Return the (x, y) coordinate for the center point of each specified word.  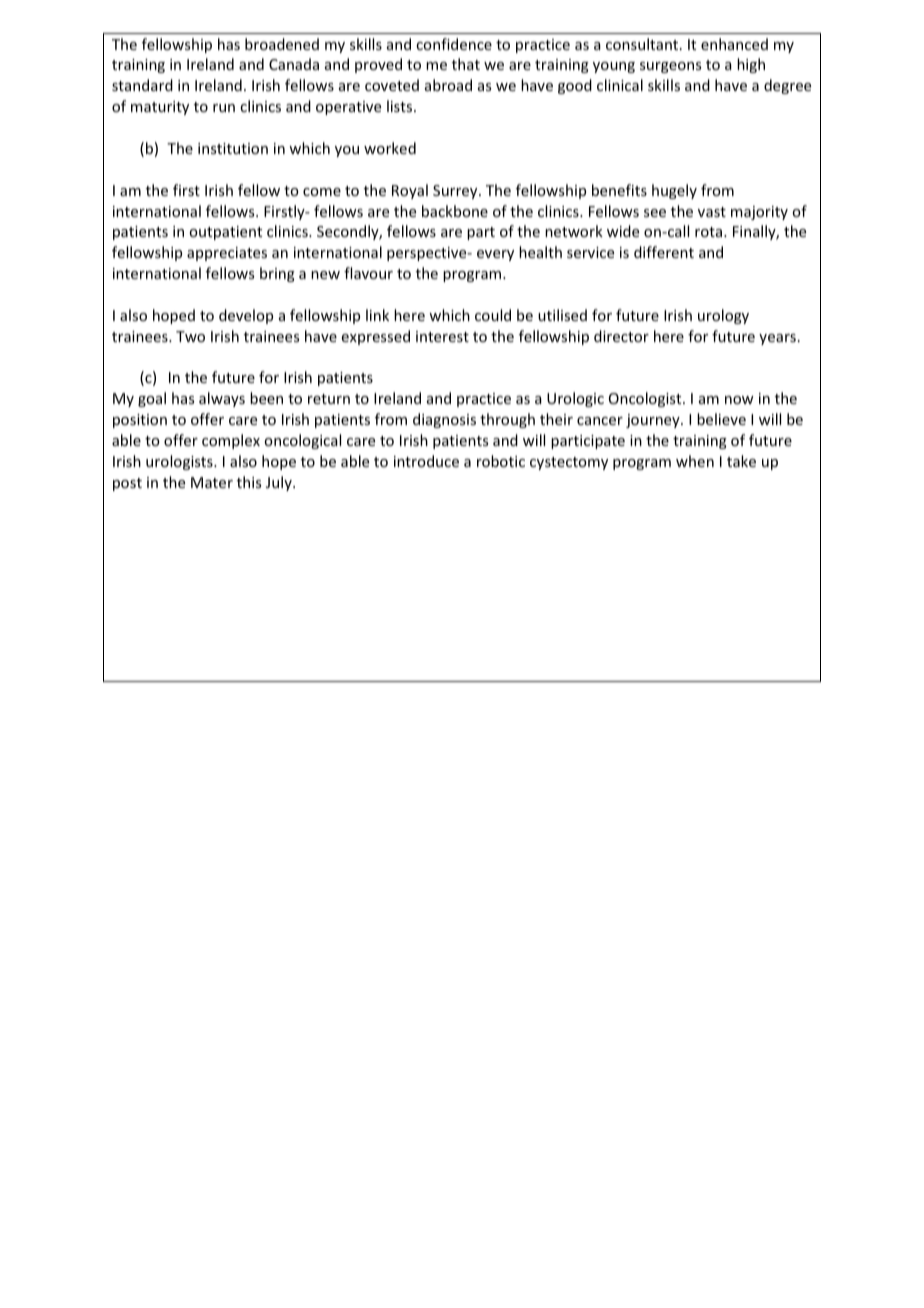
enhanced (734, 44)
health (540, 252)
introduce (426, 461)
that (466, 64)
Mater (212, 482)
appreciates (227, 254)
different (664, 252)
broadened (282, 44)
